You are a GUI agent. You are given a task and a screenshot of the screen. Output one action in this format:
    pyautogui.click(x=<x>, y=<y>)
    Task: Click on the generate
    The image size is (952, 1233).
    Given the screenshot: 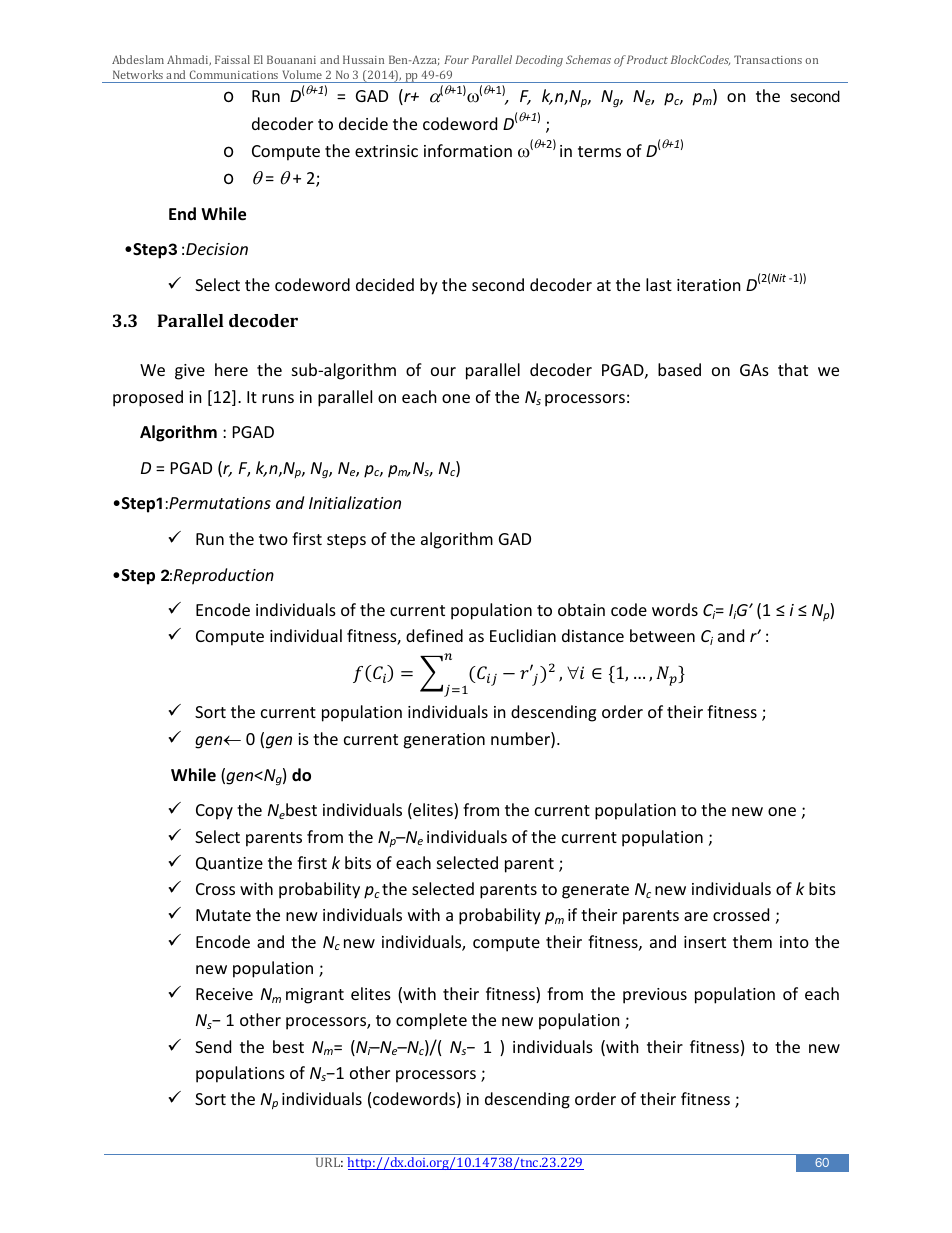 What is the action you would take?
    pyautogui.click(x=595, y=891)
